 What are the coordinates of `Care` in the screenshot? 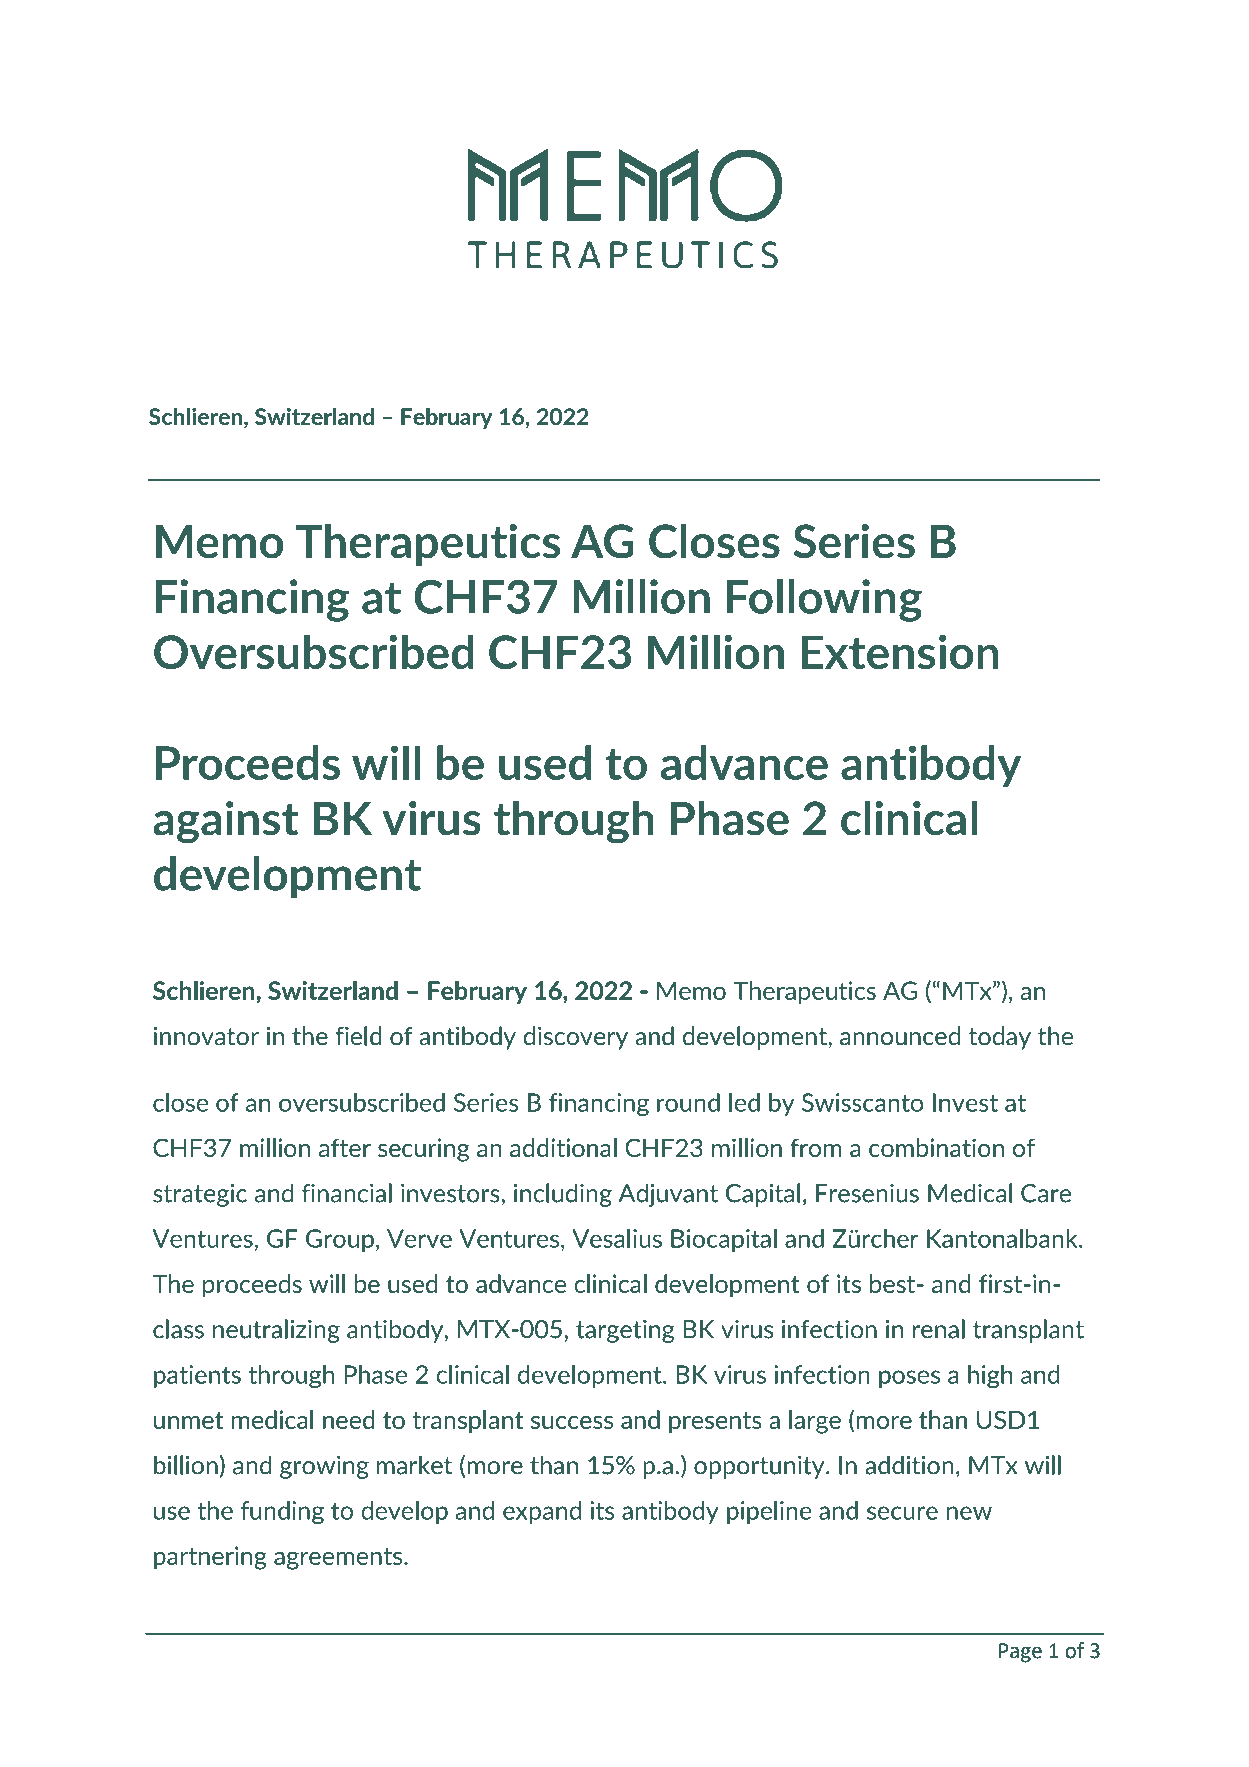 It's located at (1046, 1193).
